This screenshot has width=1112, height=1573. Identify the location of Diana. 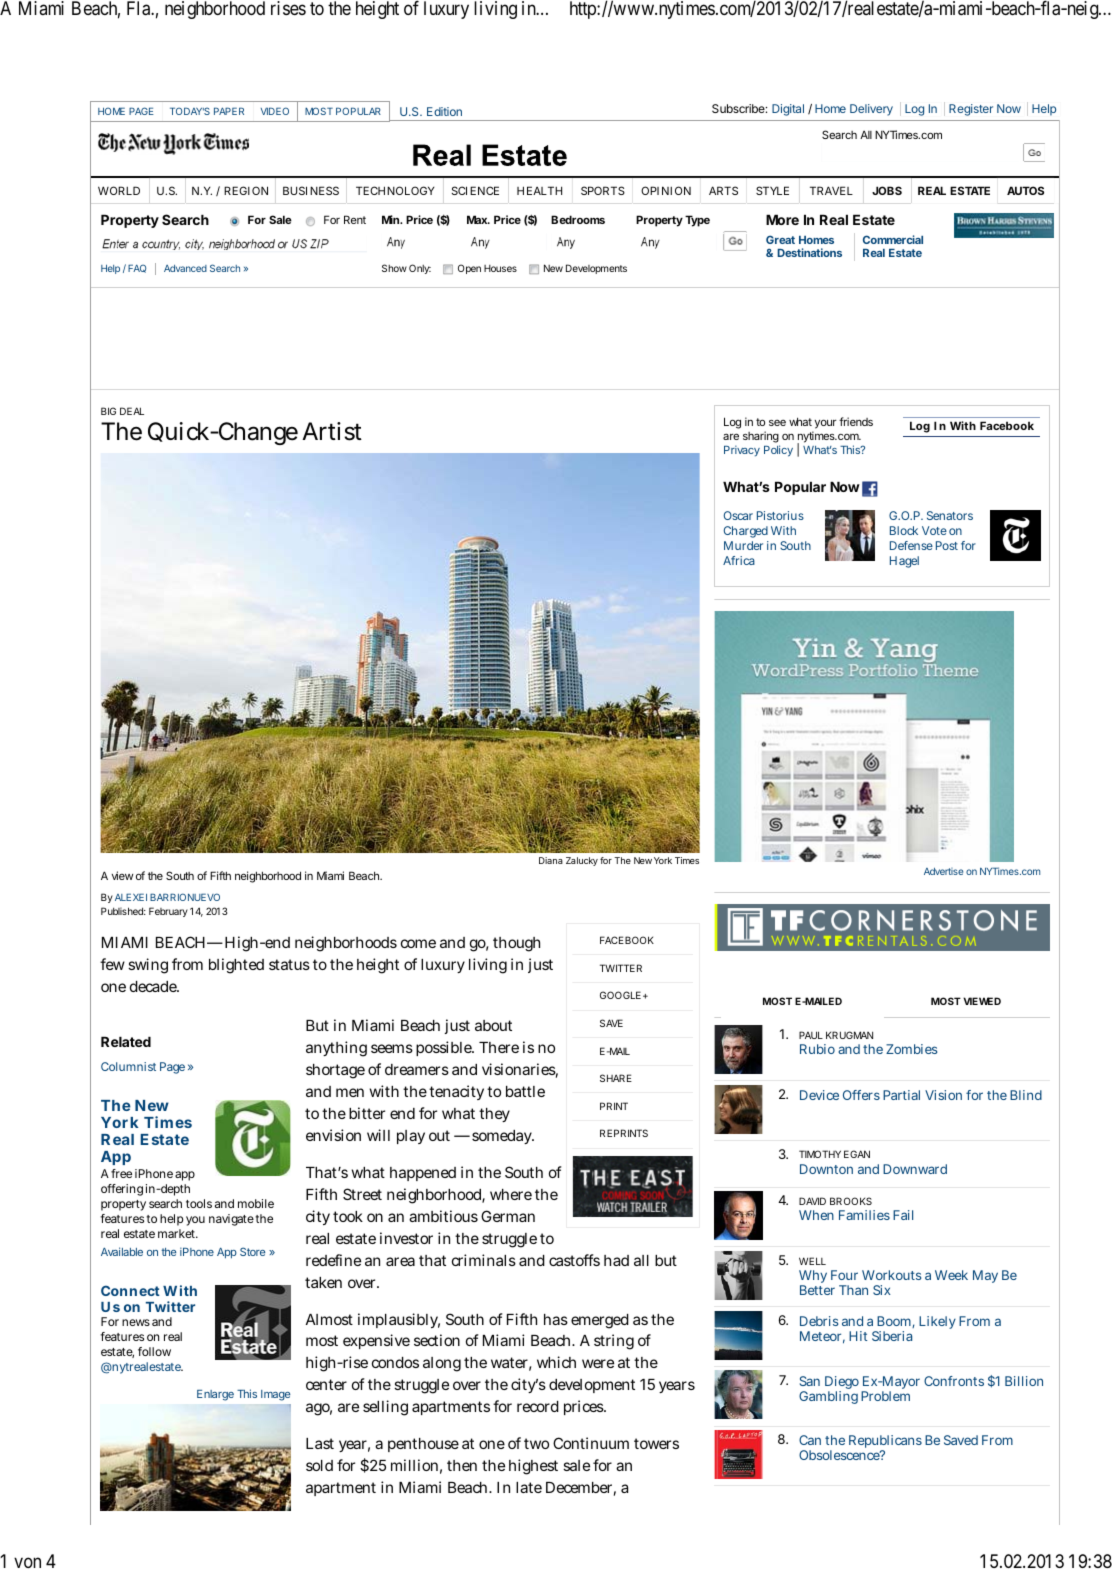
(551, 860).
